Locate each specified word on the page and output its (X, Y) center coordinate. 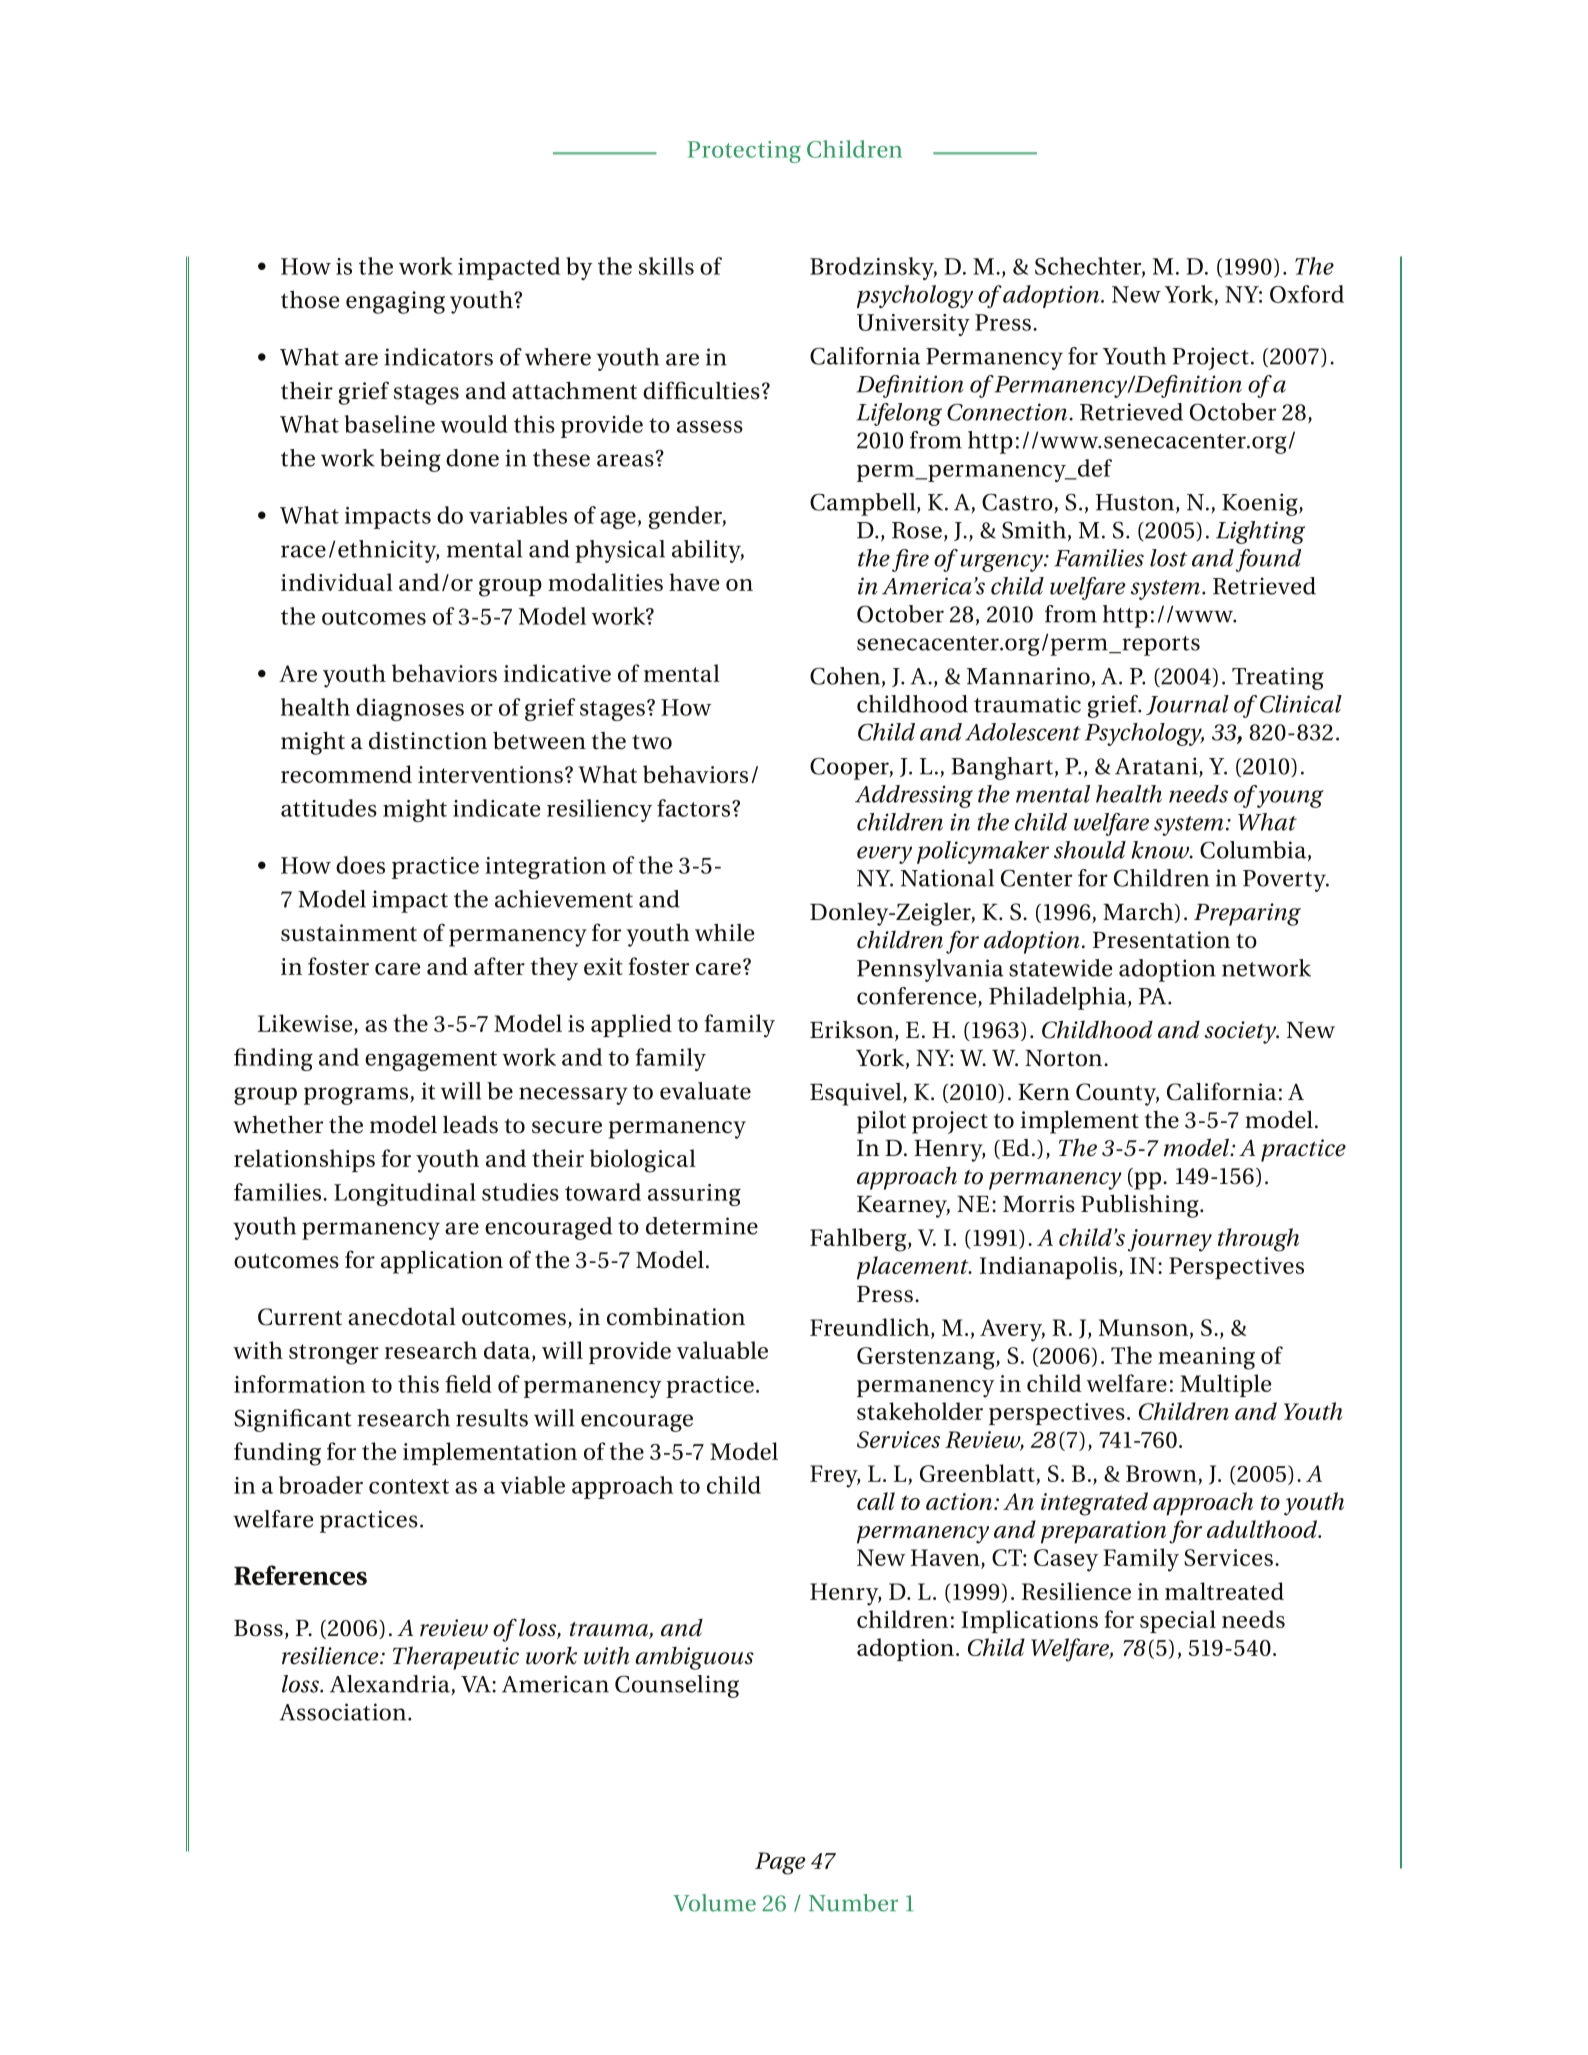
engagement (431, 1061)
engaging (395, 302)
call (876, 1501)
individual (337, 582)
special (1178, 1621)
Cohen (845, 676)
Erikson (853, 1031)
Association (343, 1712)
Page (780, 1863)
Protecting (744, 152)
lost (1168, 558)
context (409, 1486)
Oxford (1307, 294)
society (1242, 1032)
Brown (1161, 1473)
